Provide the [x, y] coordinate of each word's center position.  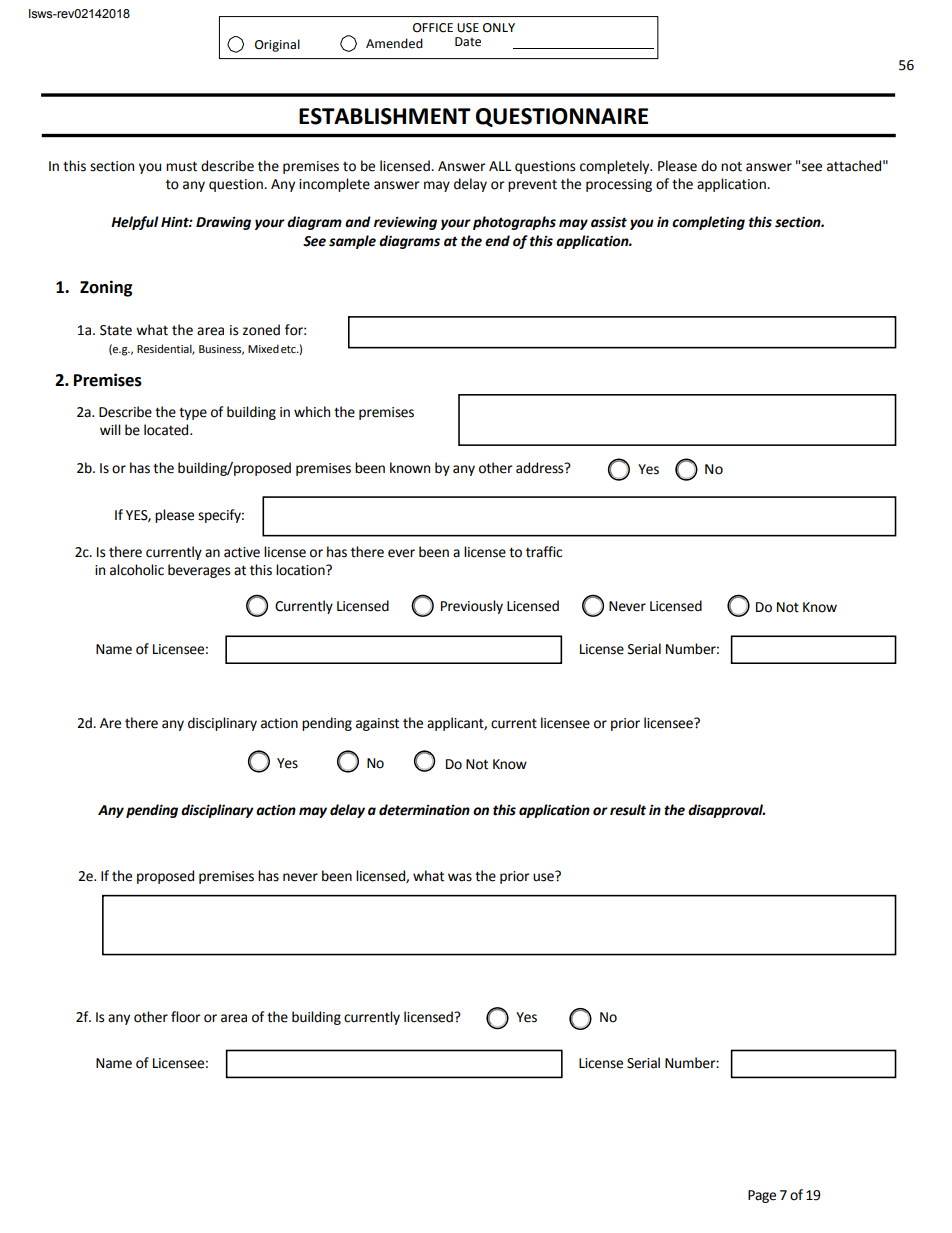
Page [762, 1196]
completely [616, 167]
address [541, 468]
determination [424, 810]
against [377, 724]
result [628, 810]
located [167, 430]
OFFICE [433, 28]
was [460, 877]
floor [186, 1017]
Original [277, 45]
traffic [544, 552]
